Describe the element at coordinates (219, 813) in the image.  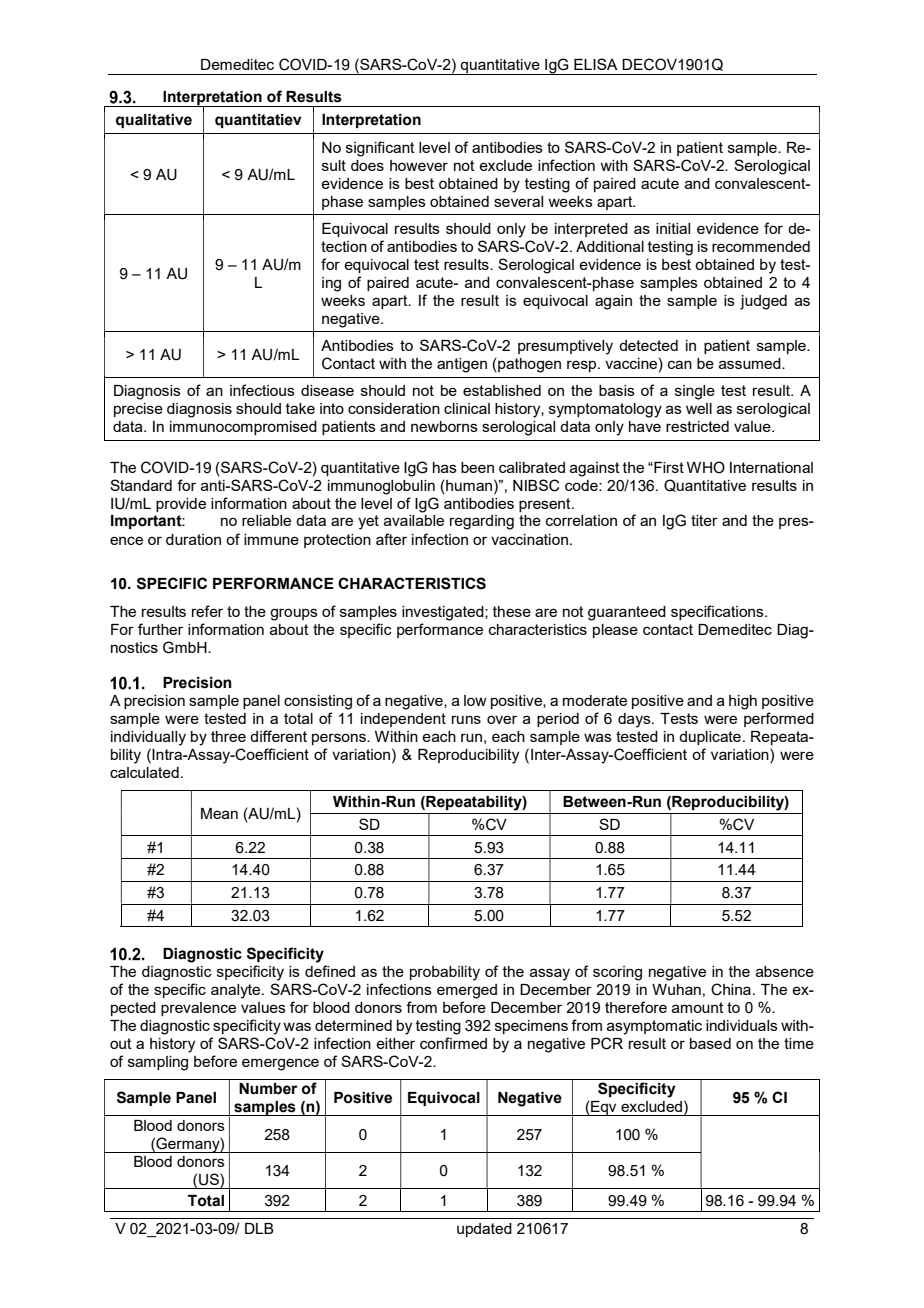
I see `Mean` at that location.
